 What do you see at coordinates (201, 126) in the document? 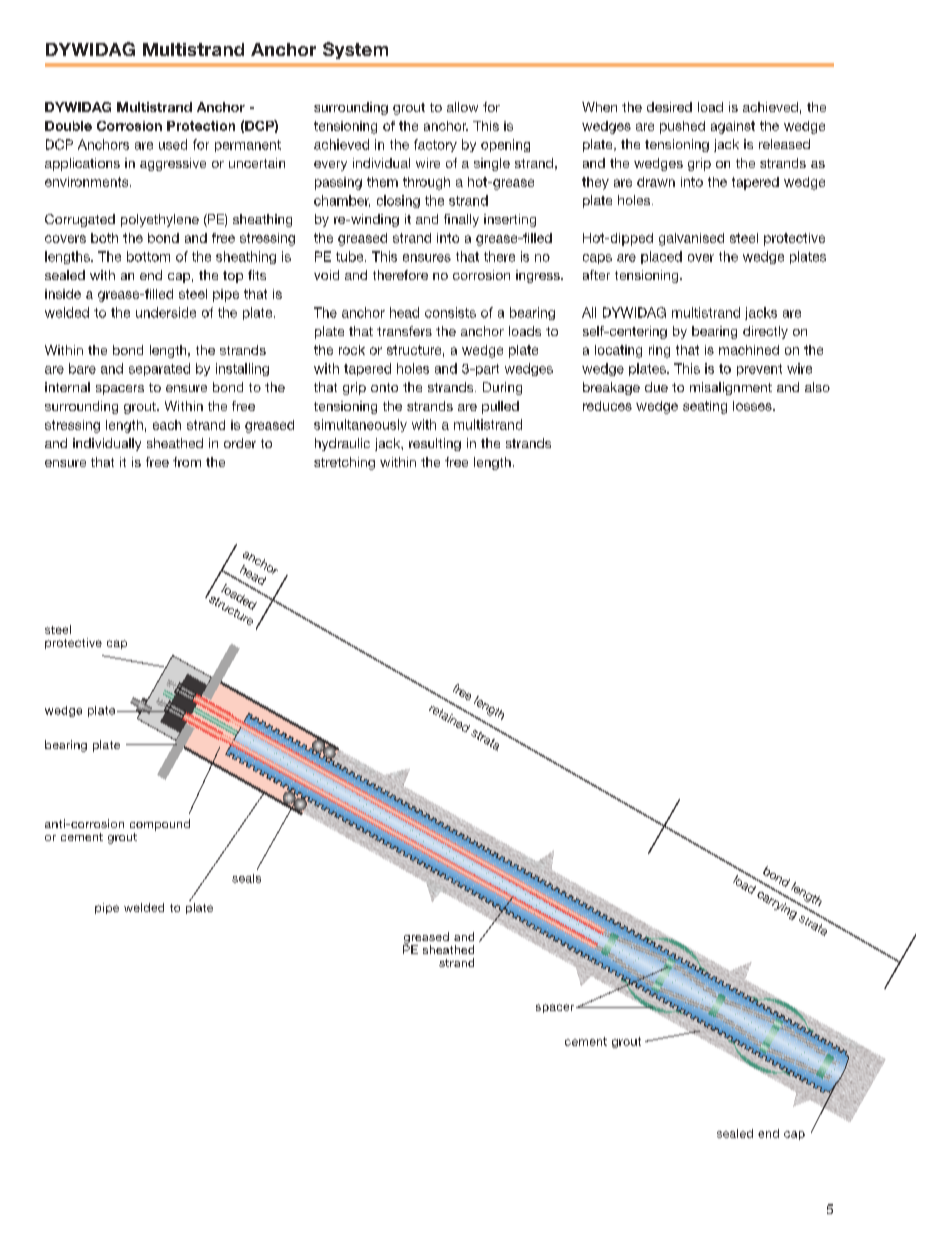
I see `Protection` at bounding box center [201, 126].
